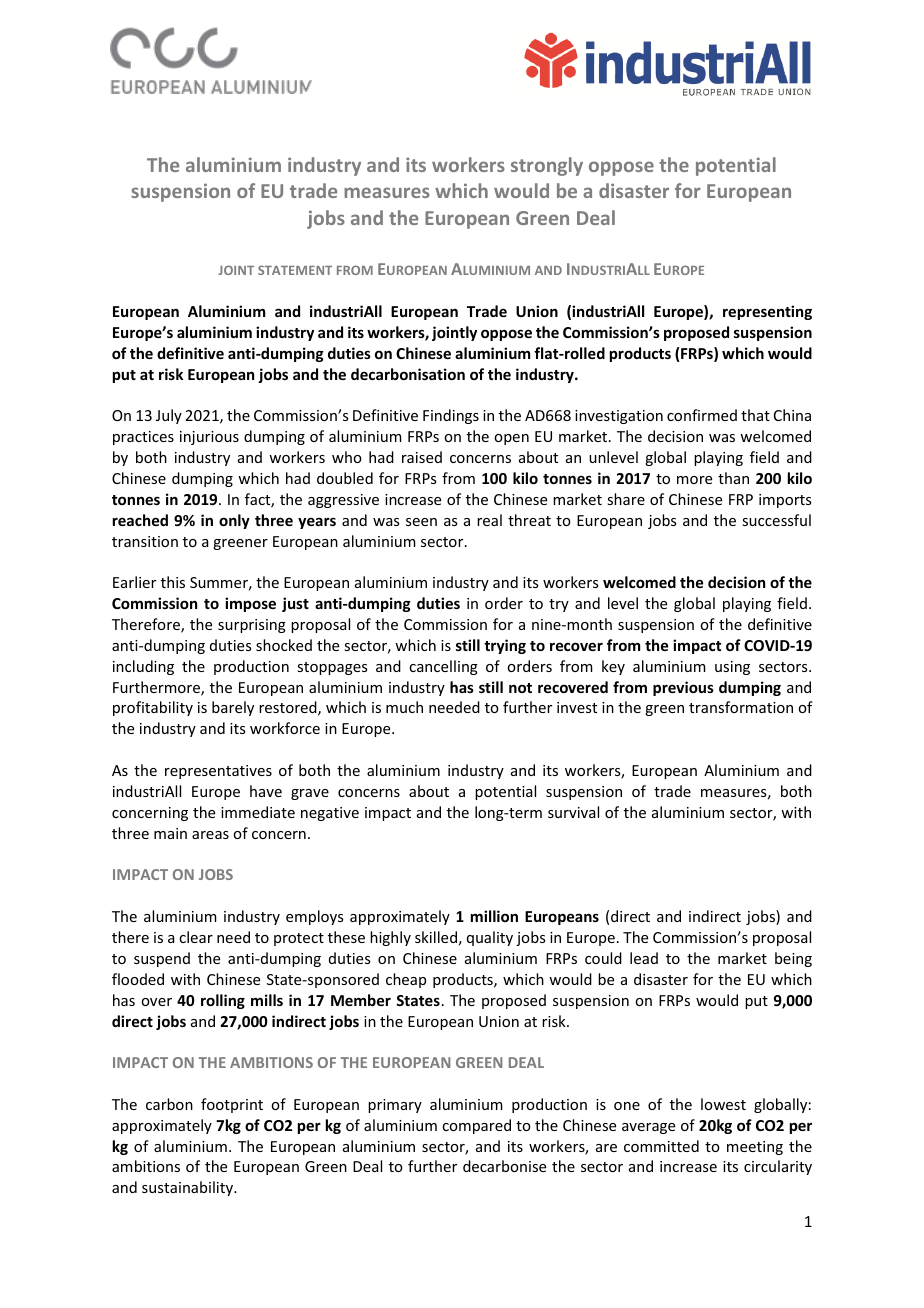  Describe the element at coordinates (489, 520) in the screenshot. I see `real` at that location.
